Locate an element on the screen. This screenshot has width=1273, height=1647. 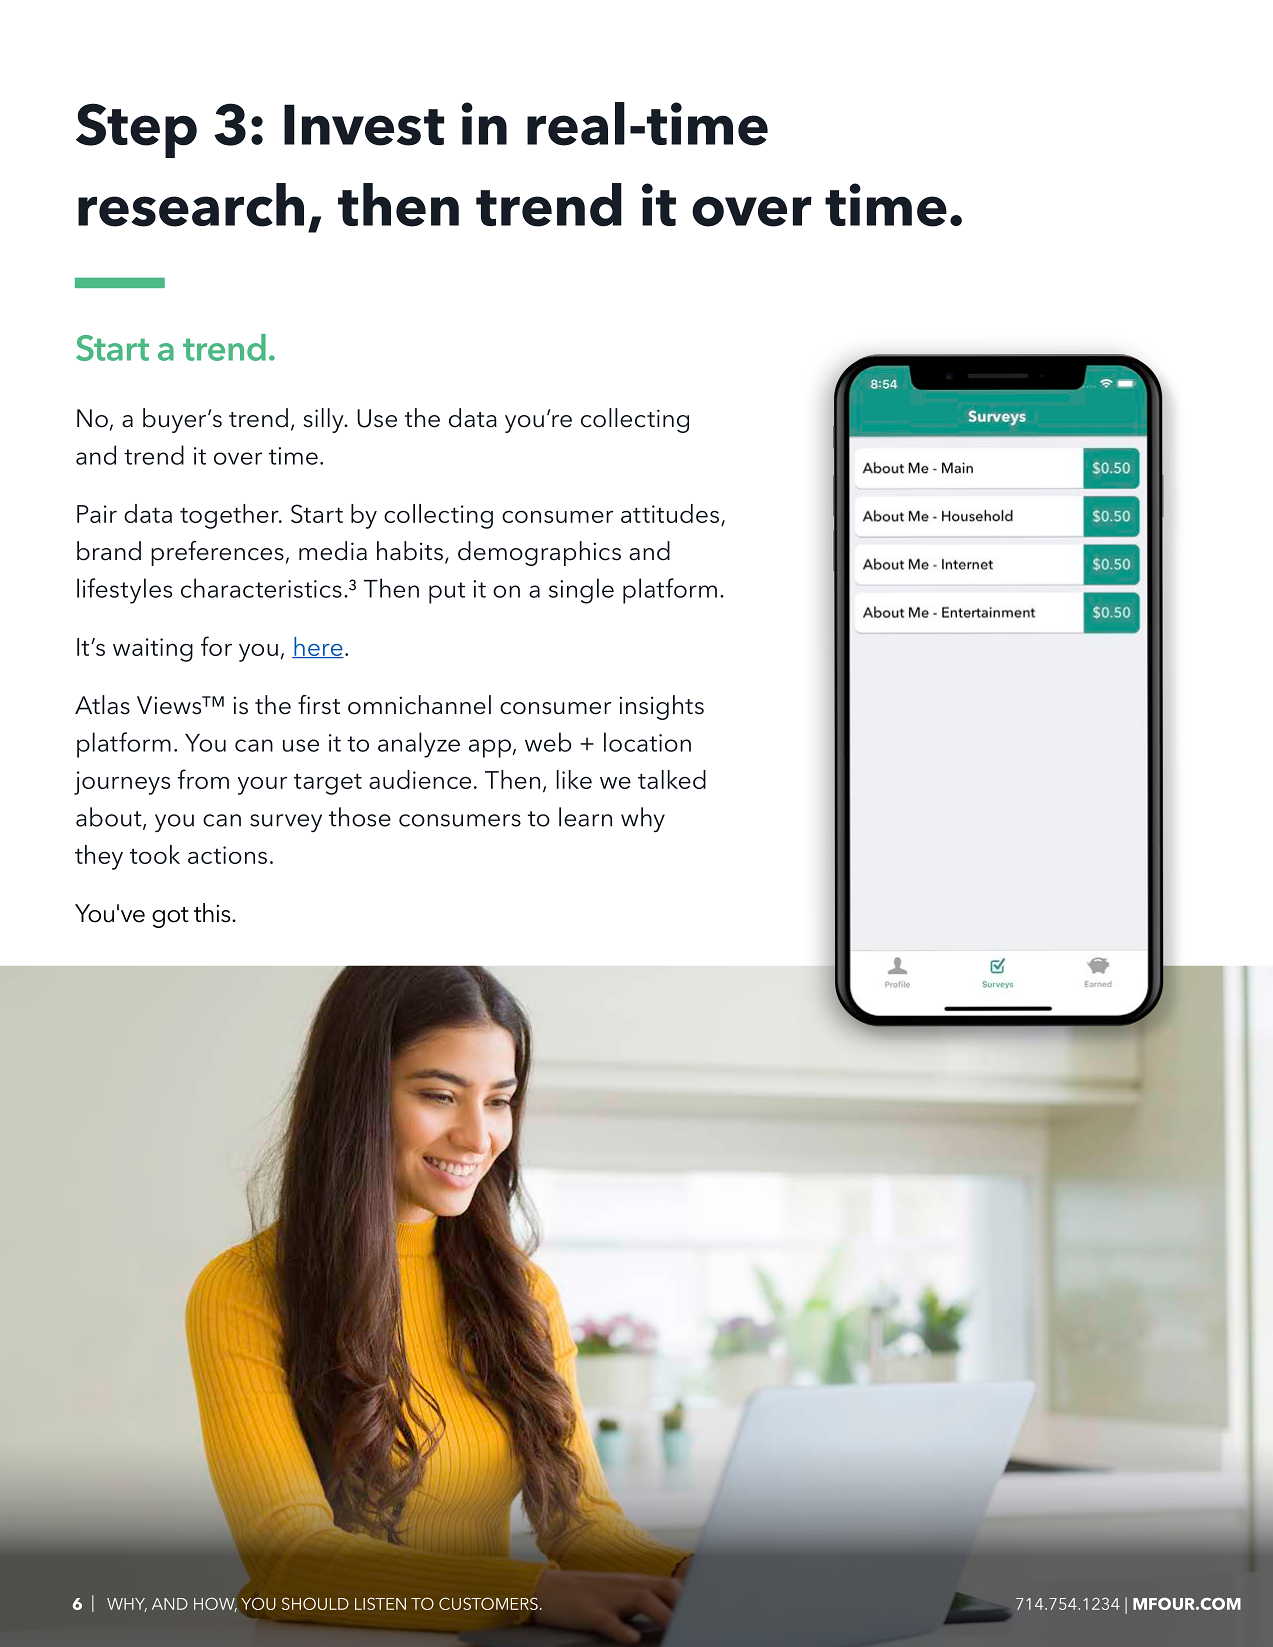
learn is located at coordinates (585, 817).
